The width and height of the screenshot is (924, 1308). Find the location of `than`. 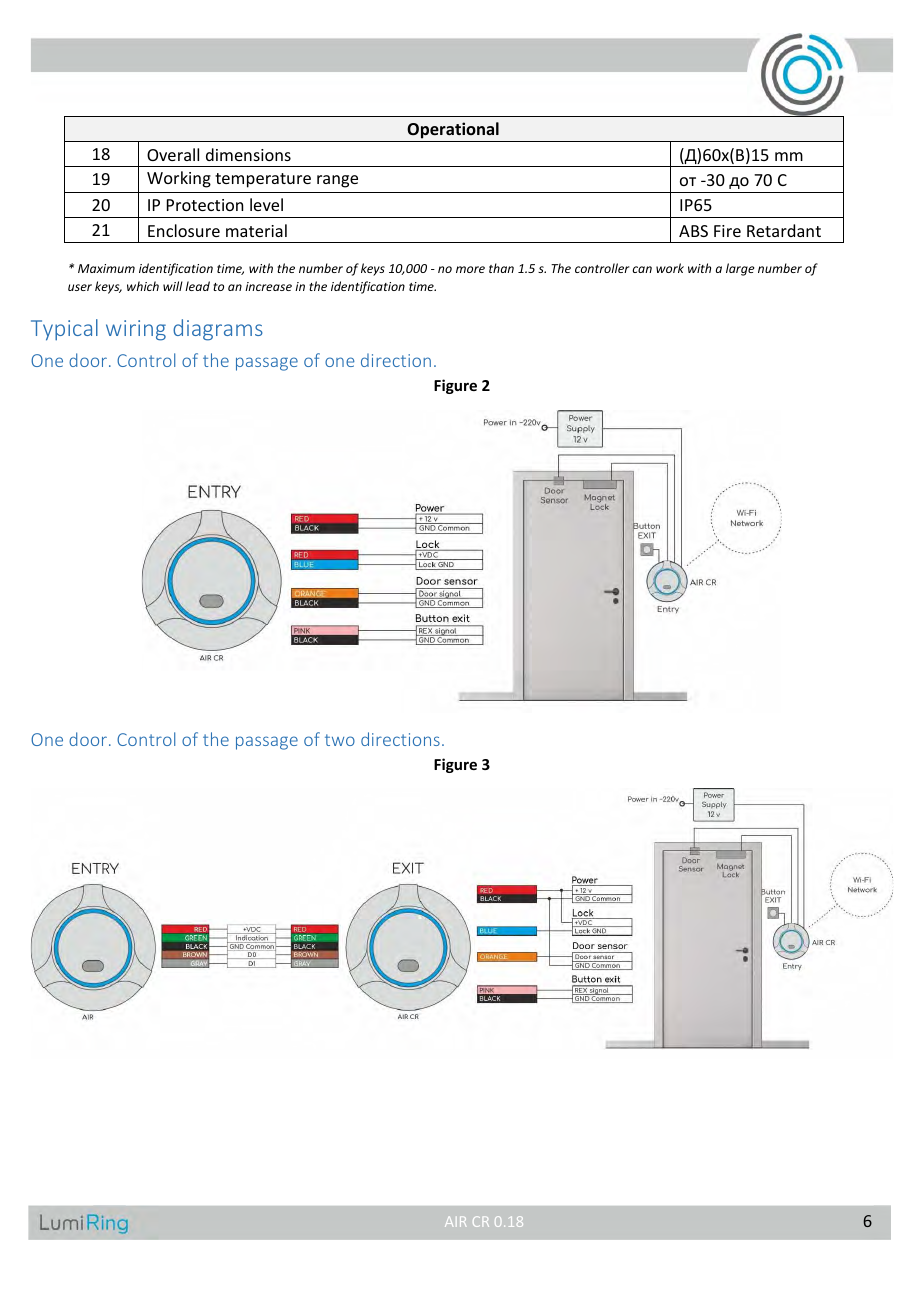

than is located at coordinates (501, 268).
